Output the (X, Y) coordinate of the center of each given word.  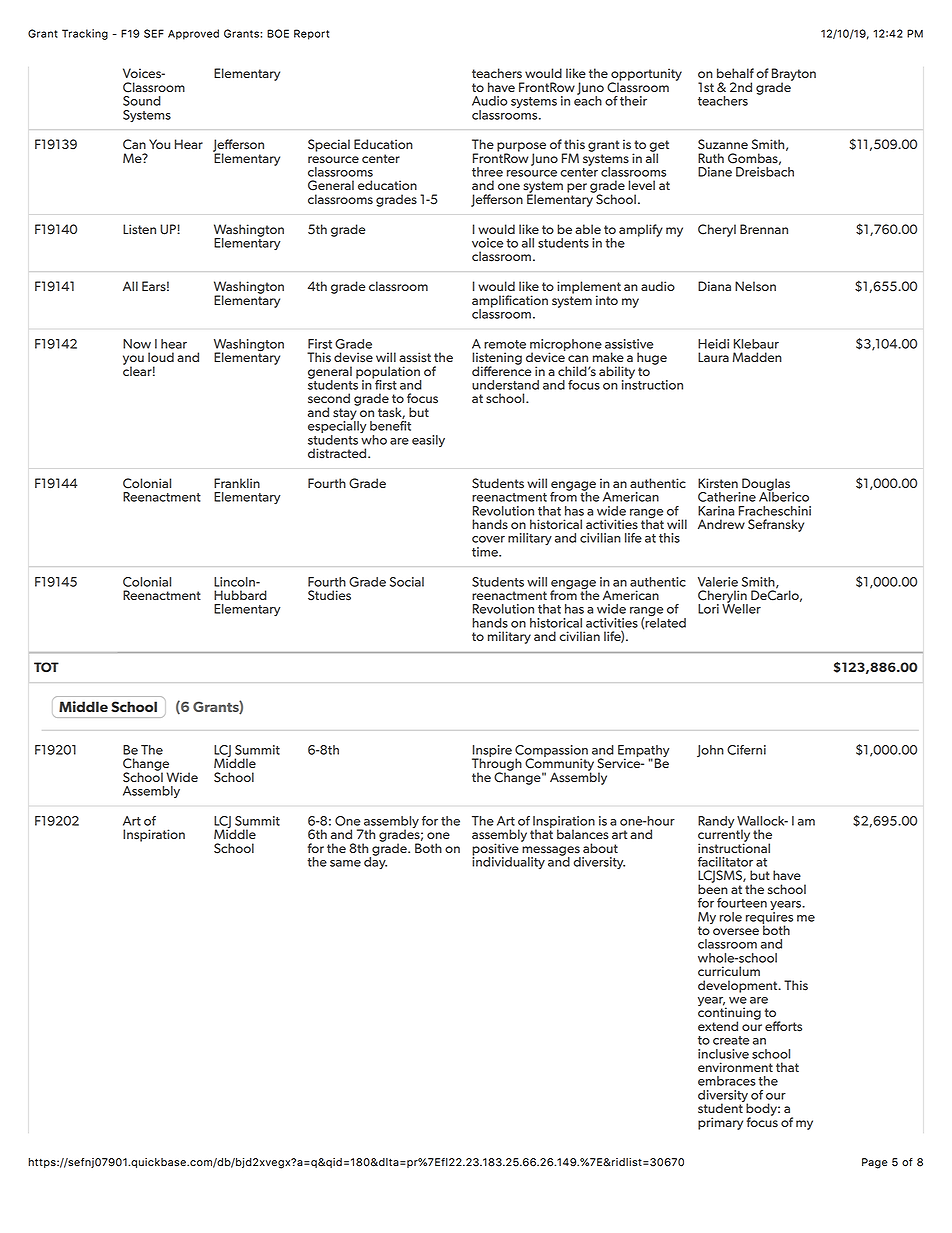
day (375, 862)
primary (720, 1123)
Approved (193, 34)
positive (495, 850)
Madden (757, 357)
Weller (741, 608)
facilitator (725, 862)
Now (137, 344)
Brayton (794, 75)
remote (505, 344)
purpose (521, 148)
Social (407, 582)
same (345, 863)
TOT (46, 667)
